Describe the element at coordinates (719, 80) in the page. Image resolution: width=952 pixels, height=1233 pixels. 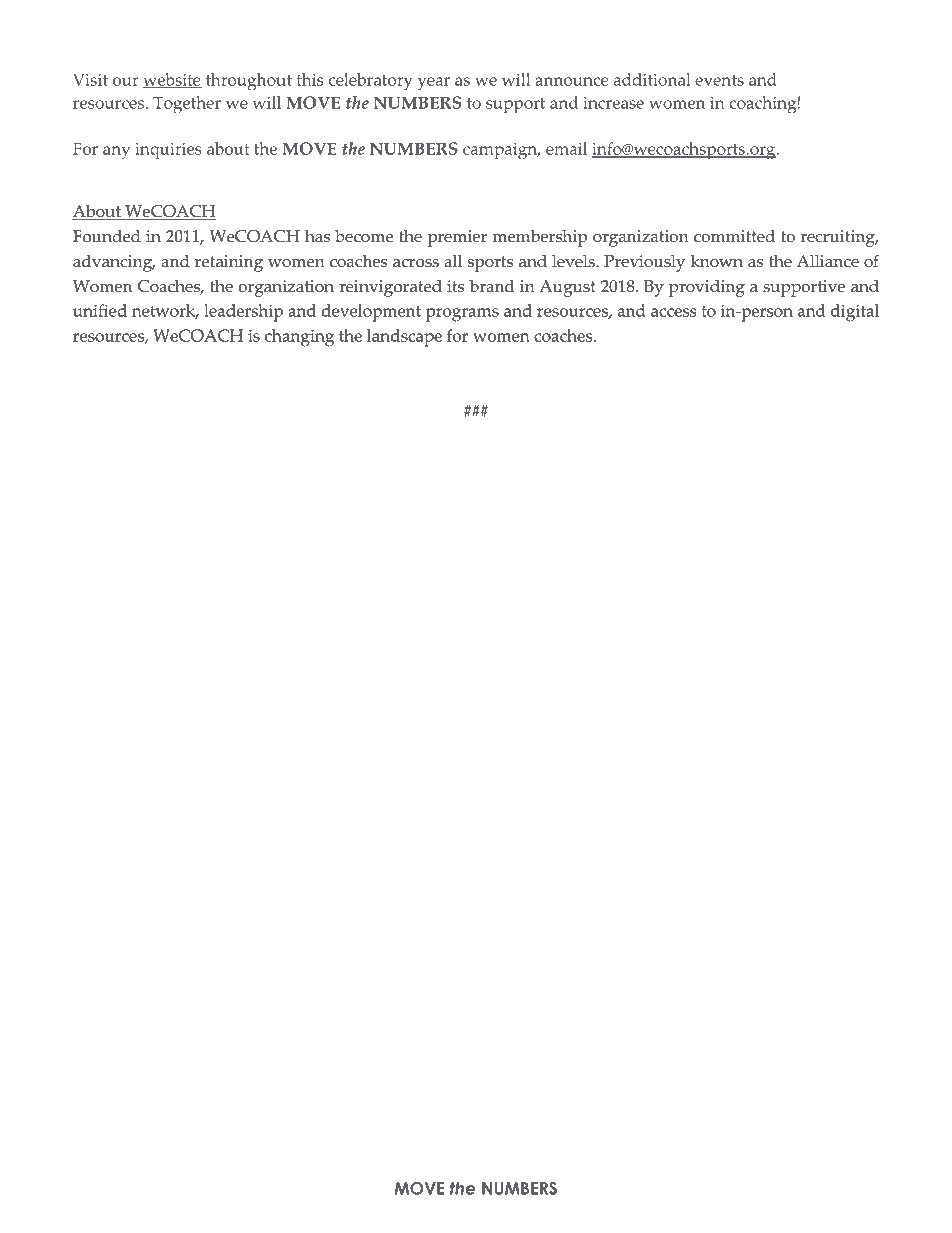
I see `events` at that location.
